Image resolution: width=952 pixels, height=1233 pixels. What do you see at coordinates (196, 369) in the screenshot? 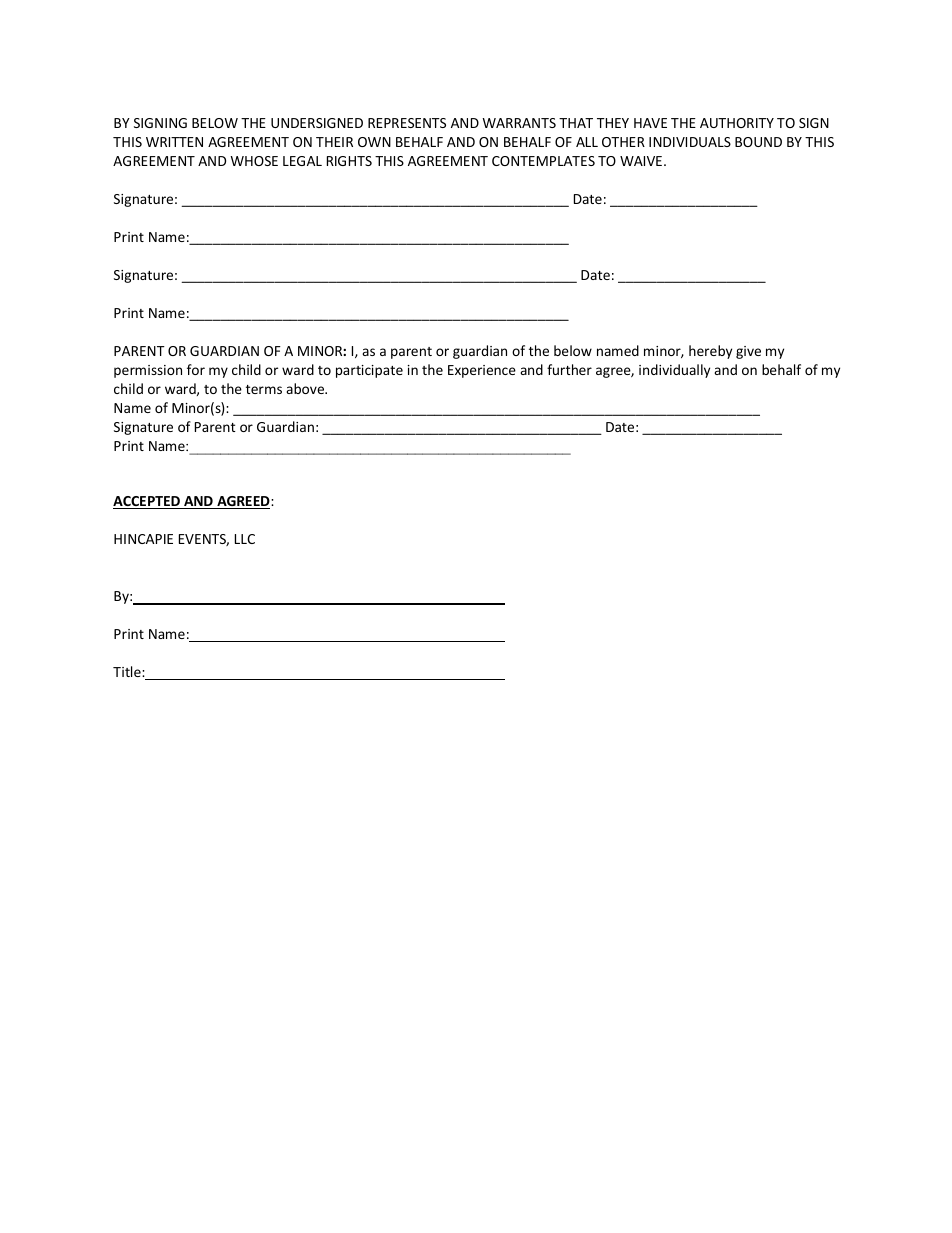
I see `for` at bounding box center [196, 369].
